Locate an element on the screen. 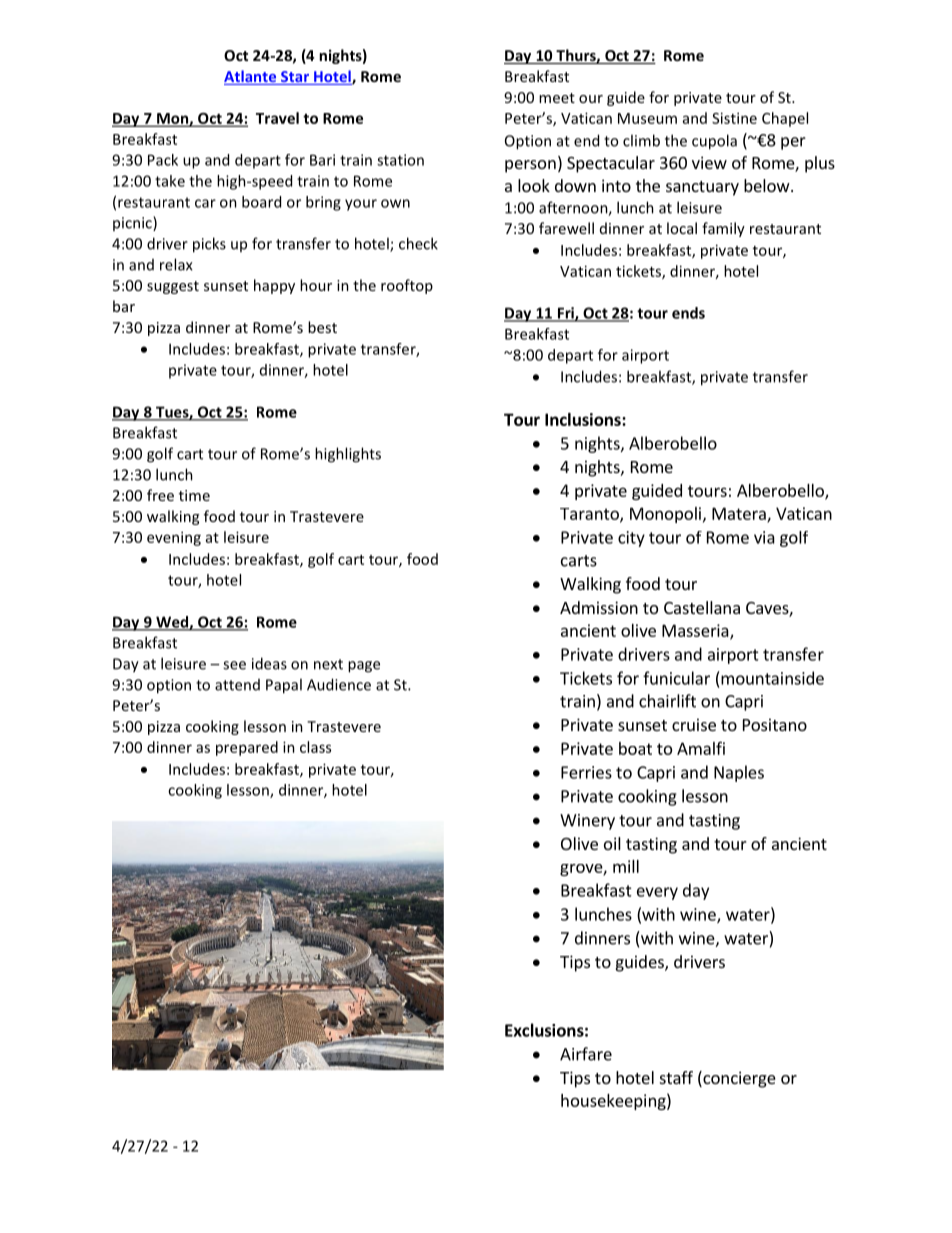 This screenshot has height=1233, width=952. Fri is located at coordinates (565, 314).
